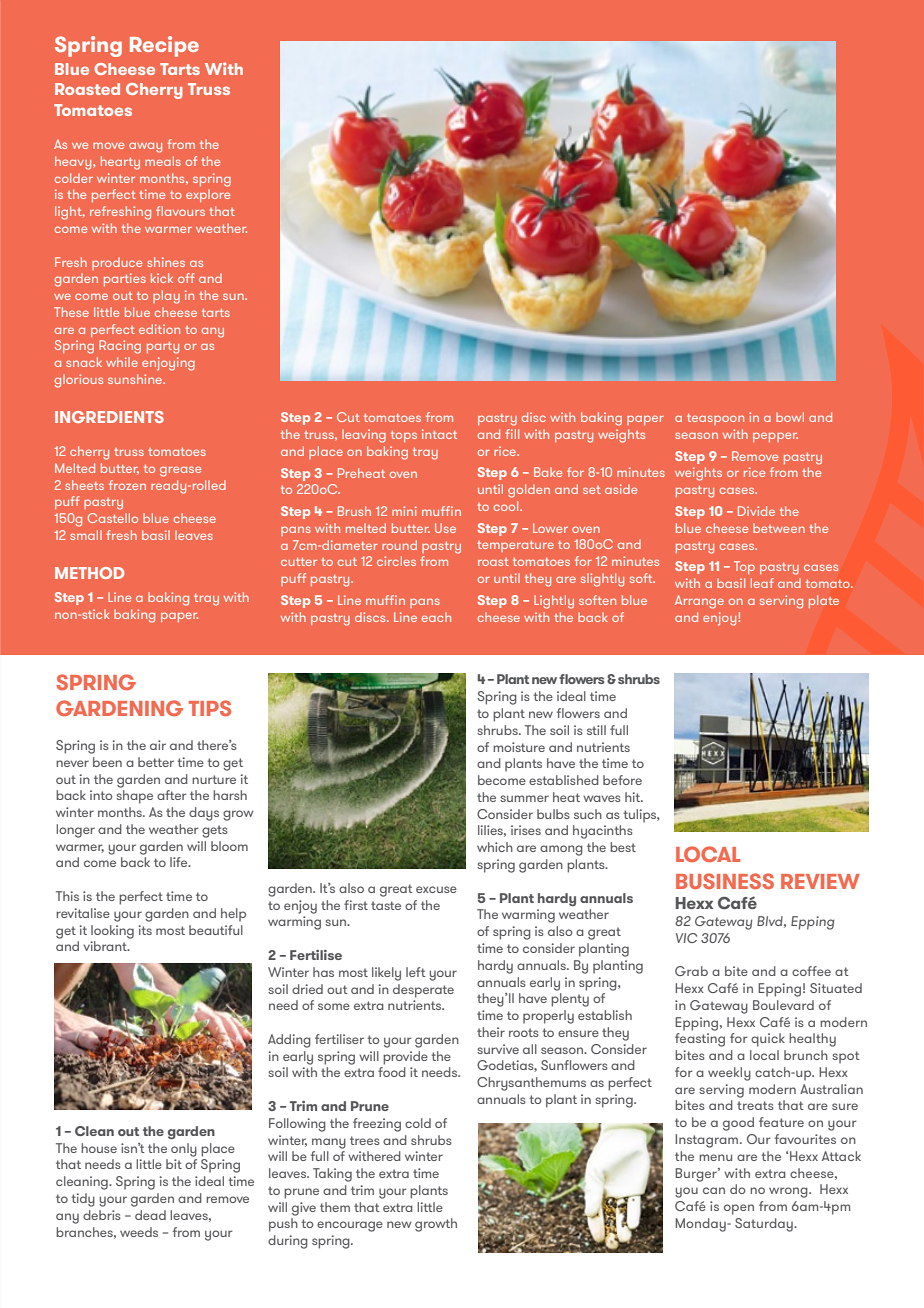 Image resolution: width=924 pixels, height=1308 pixels. What do you see at coordinates (150, 1215) in the screenshot?
I see `dead` at bounding box center [150, 1215].
